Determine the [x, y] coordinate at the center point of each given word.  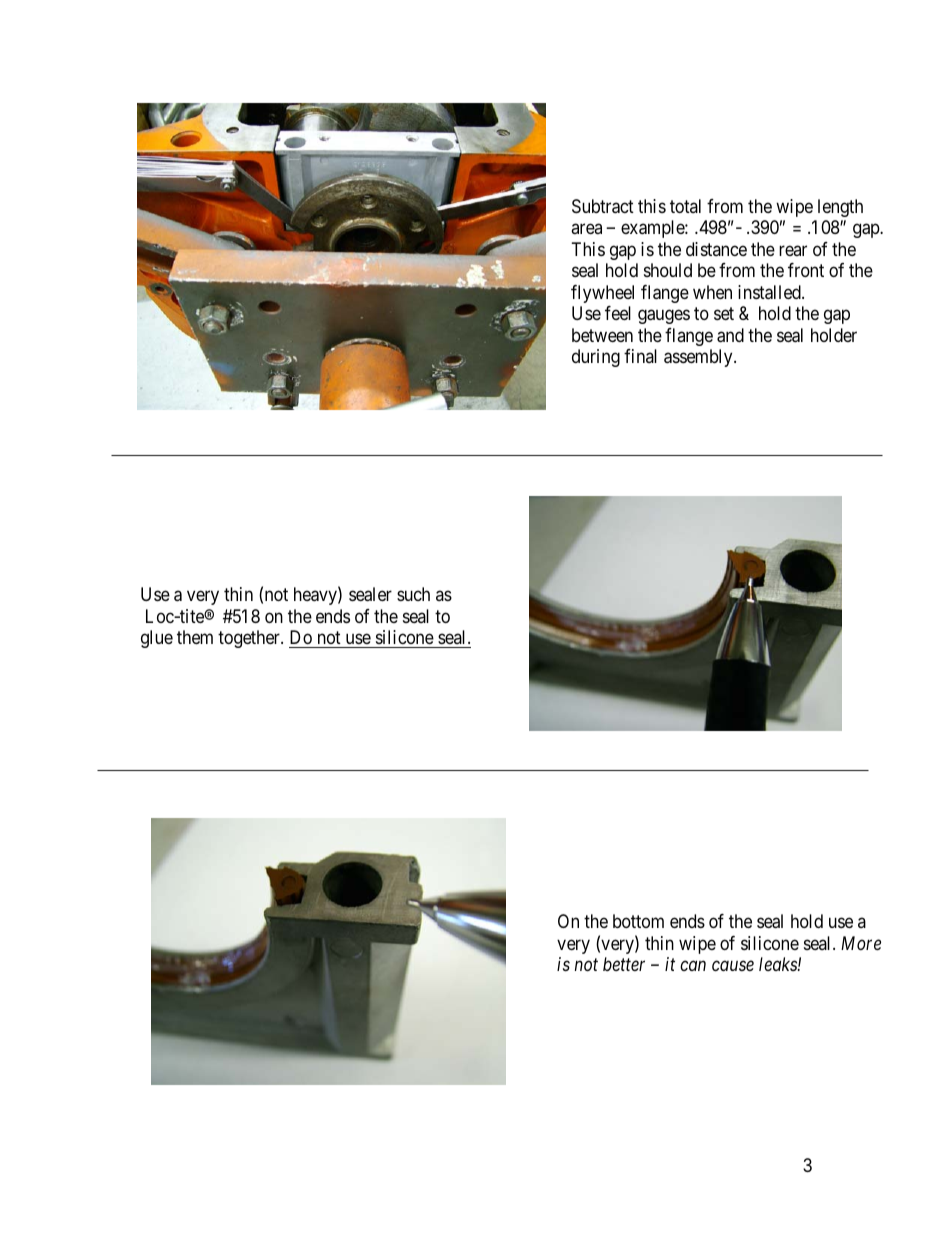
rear [793, 250]
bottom [638, 921]
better [624, 964]
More [861, 943]
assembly [699, 358]
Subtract [603, 206]
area [586, 229]
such [413, 594]
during [596, 358]
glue [157, 639]
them [195, 637]
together [250, 639]
